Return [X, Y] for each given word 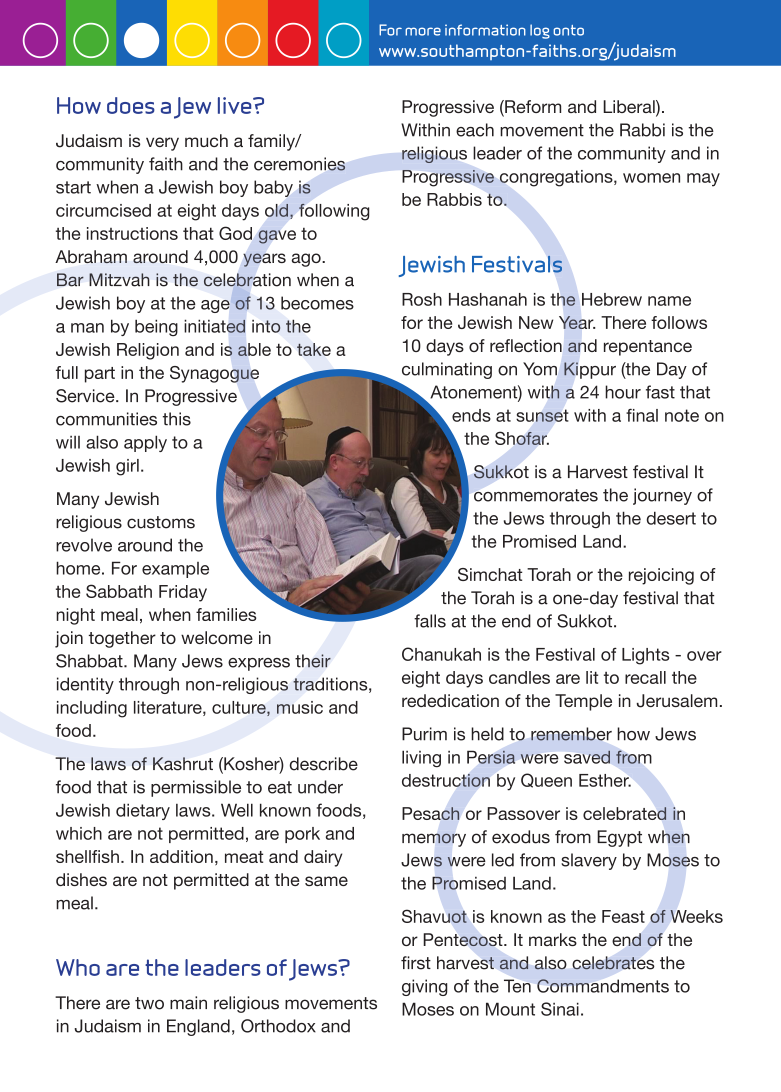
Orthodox [278, 1026]
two [149, 1003]
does [131, 105]
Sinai [560, 1009]
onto [568, 30]
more [423, 31]
